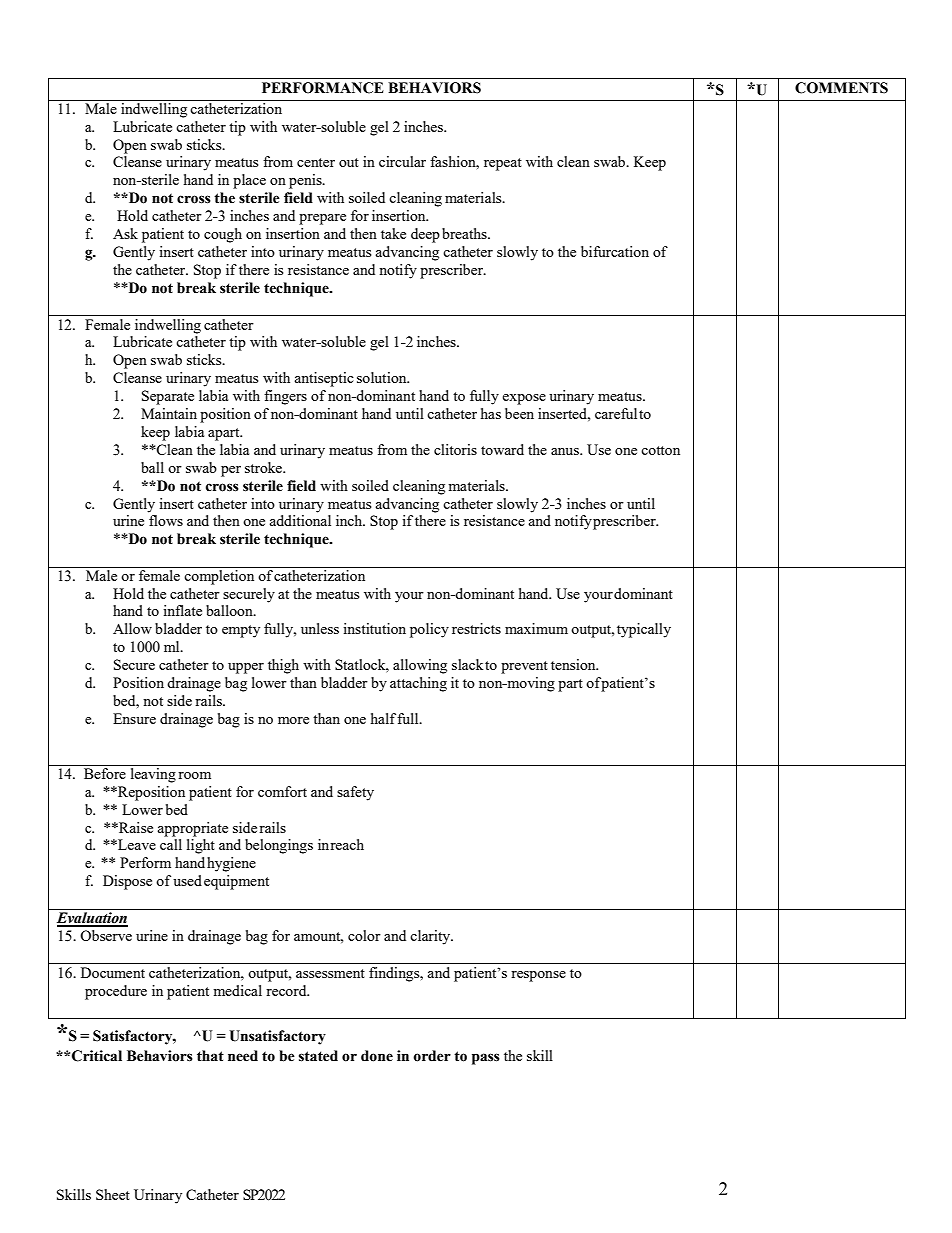  I want to click on COMMENTS, so click(841, 88).
